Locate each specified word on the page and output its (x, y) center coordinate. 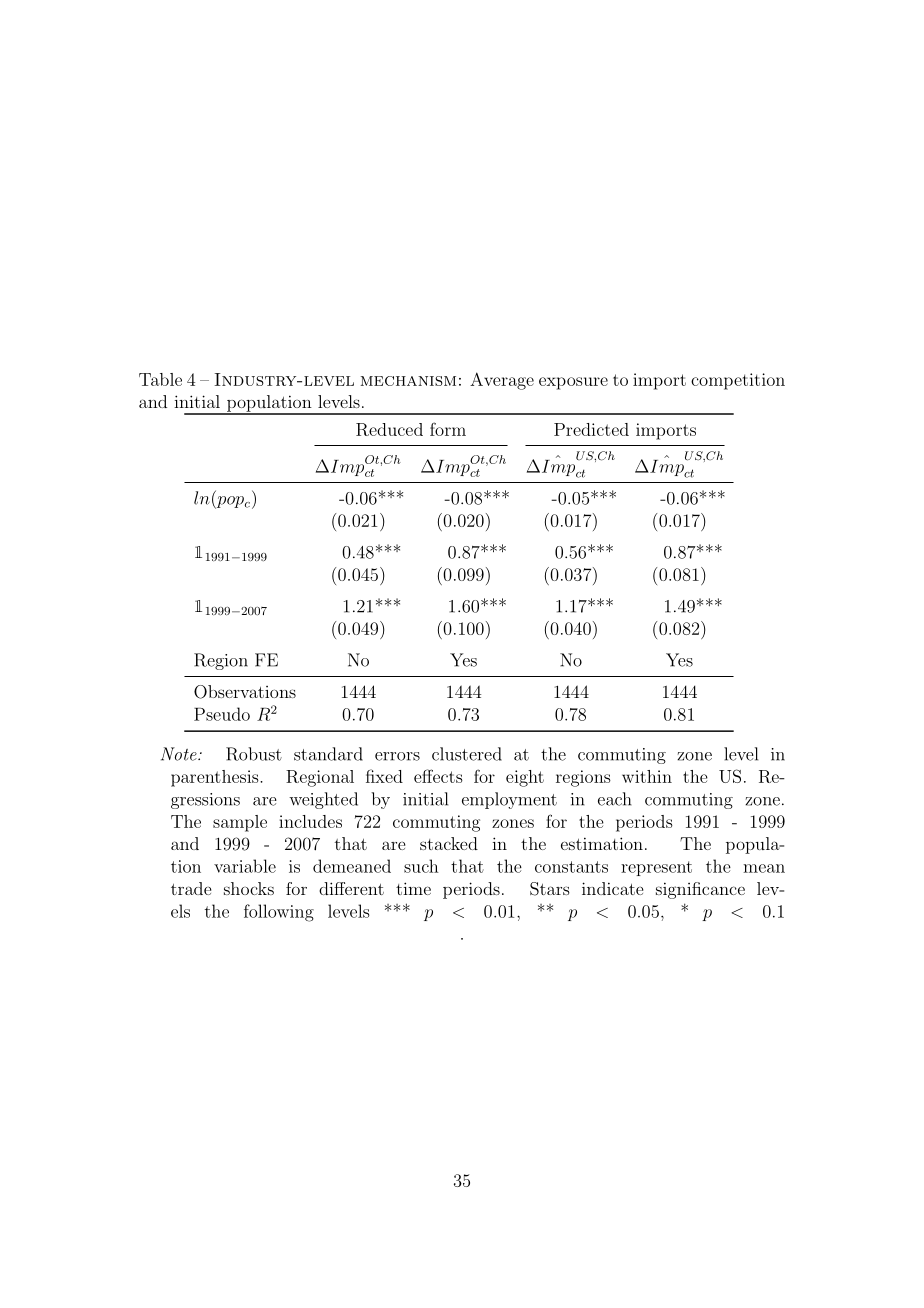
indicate (612, 888)
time (413, 888)
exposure (573, 383)
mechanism (408, 381)
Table (160, 379)
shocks (249, 888)
